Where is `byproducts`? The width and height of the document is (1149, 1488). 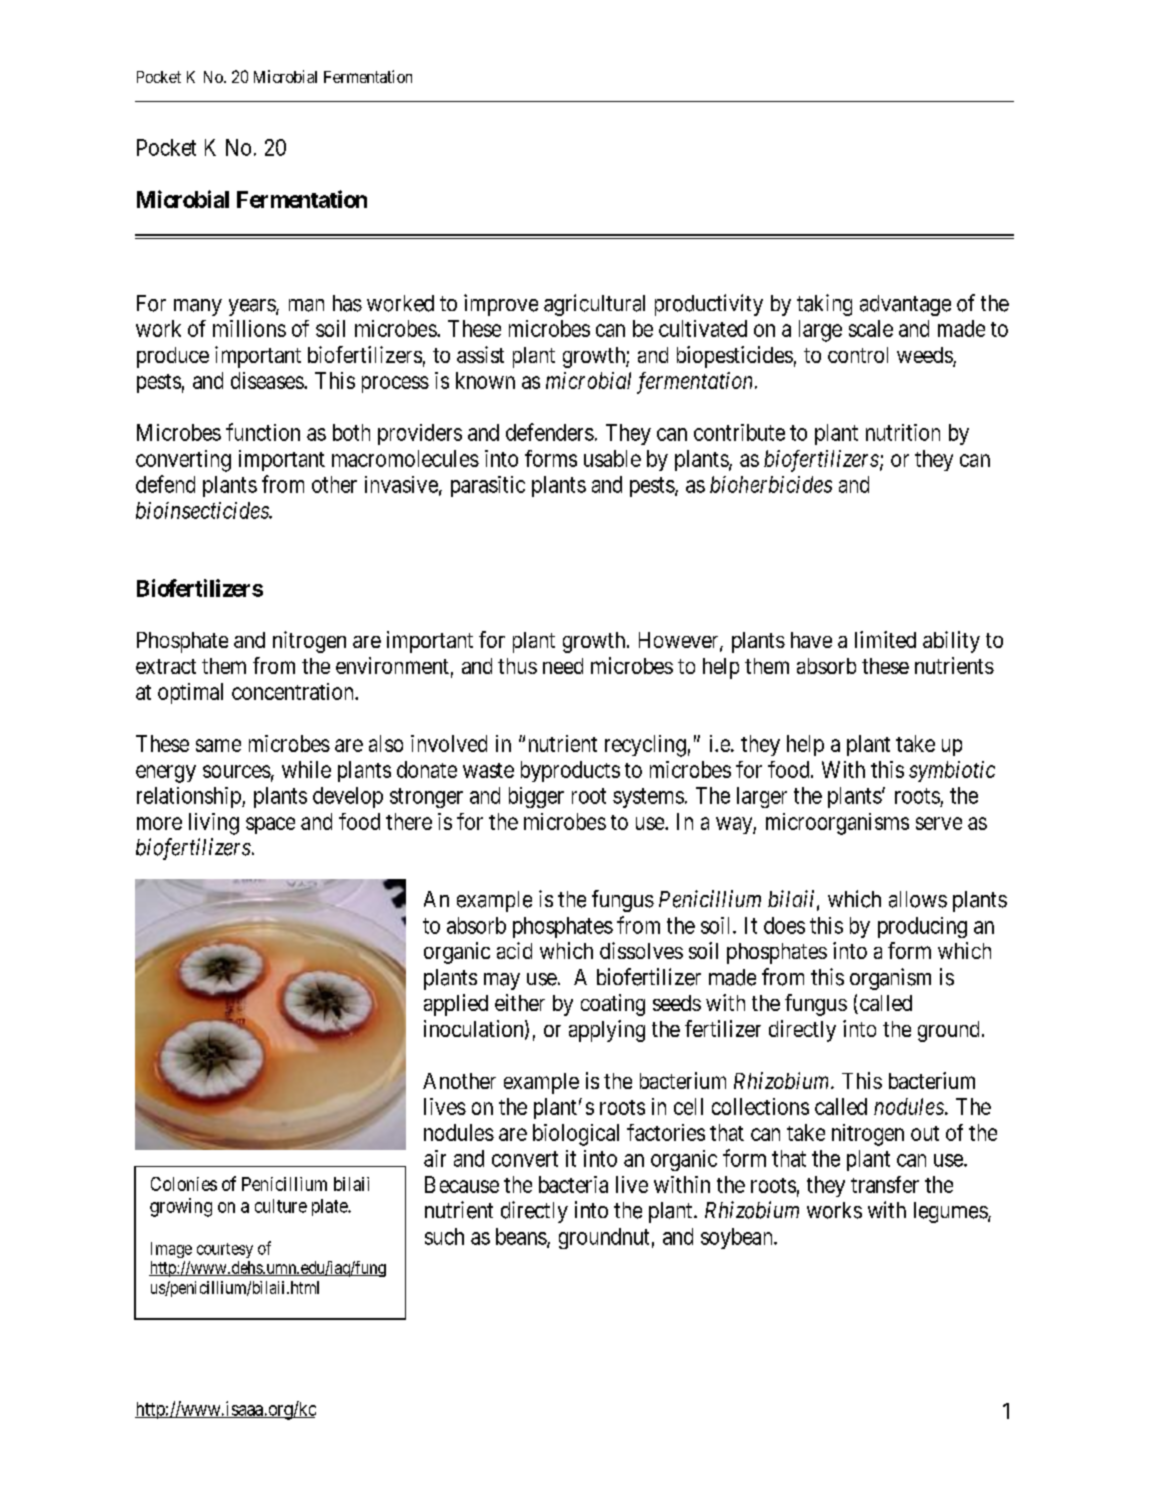
byproducts is located at coordinates (570, 771).
